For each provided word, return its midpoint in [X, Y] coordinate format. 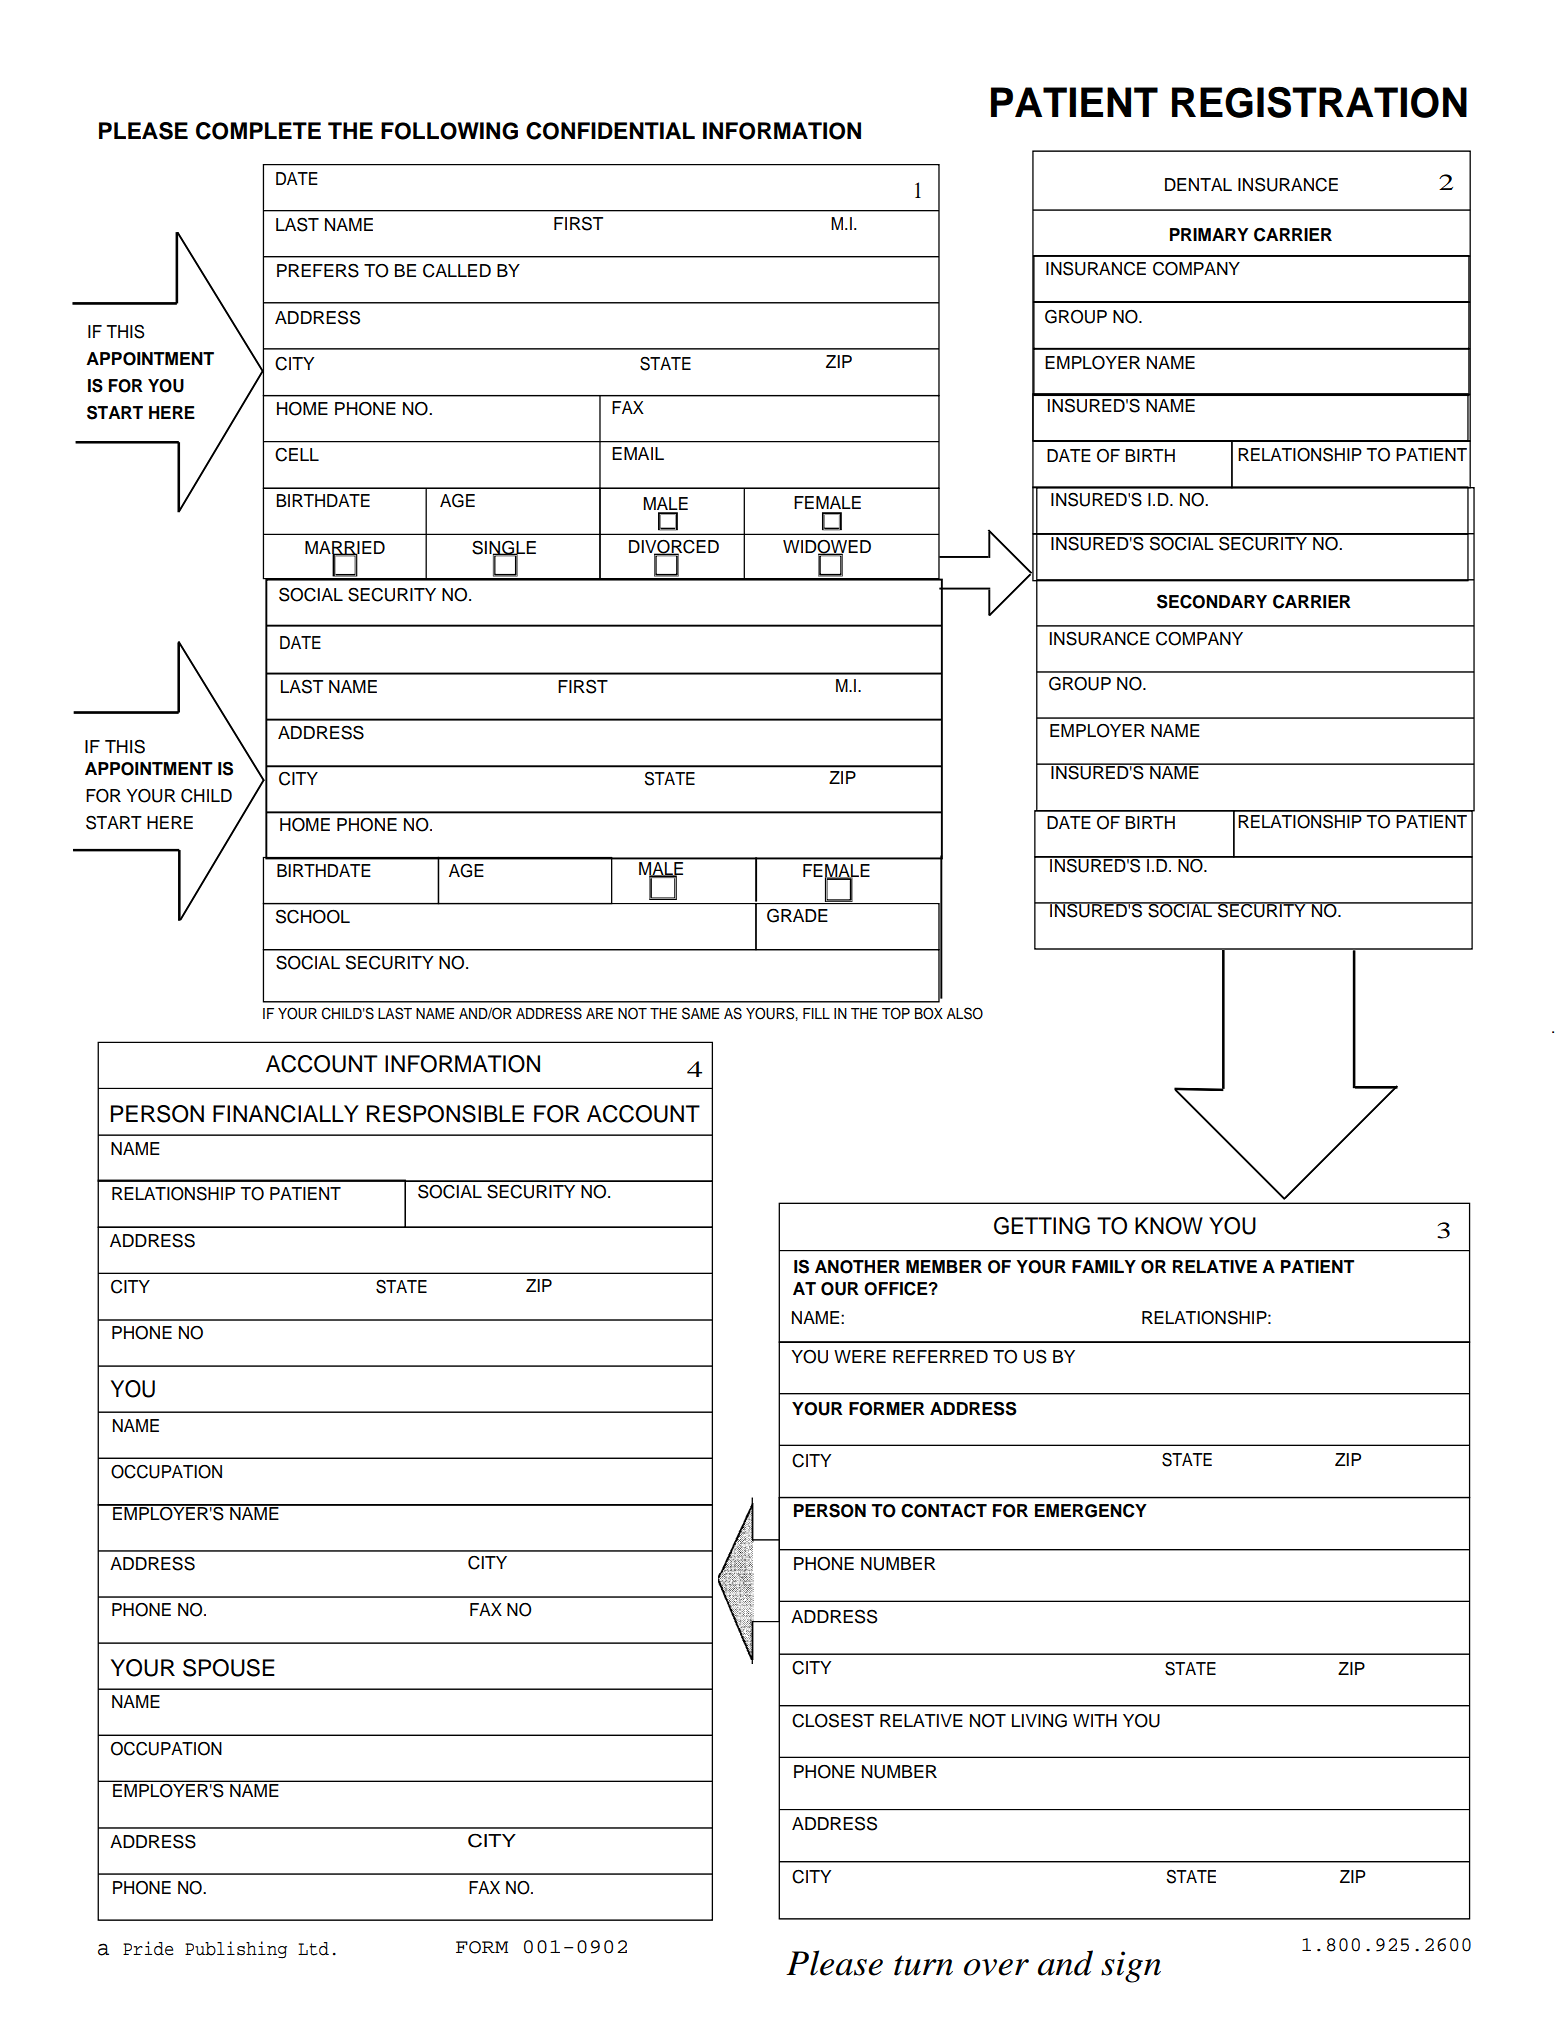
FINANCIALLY [286, 1114]
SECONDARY [1212, 602]
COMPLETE [258, 131]
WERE [860, 1356]
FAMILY [1104, 1266]
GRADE [797, 915]
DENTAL [1198, 184]
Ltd [313, 1949]
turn [923, 1965]
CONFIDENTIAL [610, 131]
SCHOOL [313, 916]
